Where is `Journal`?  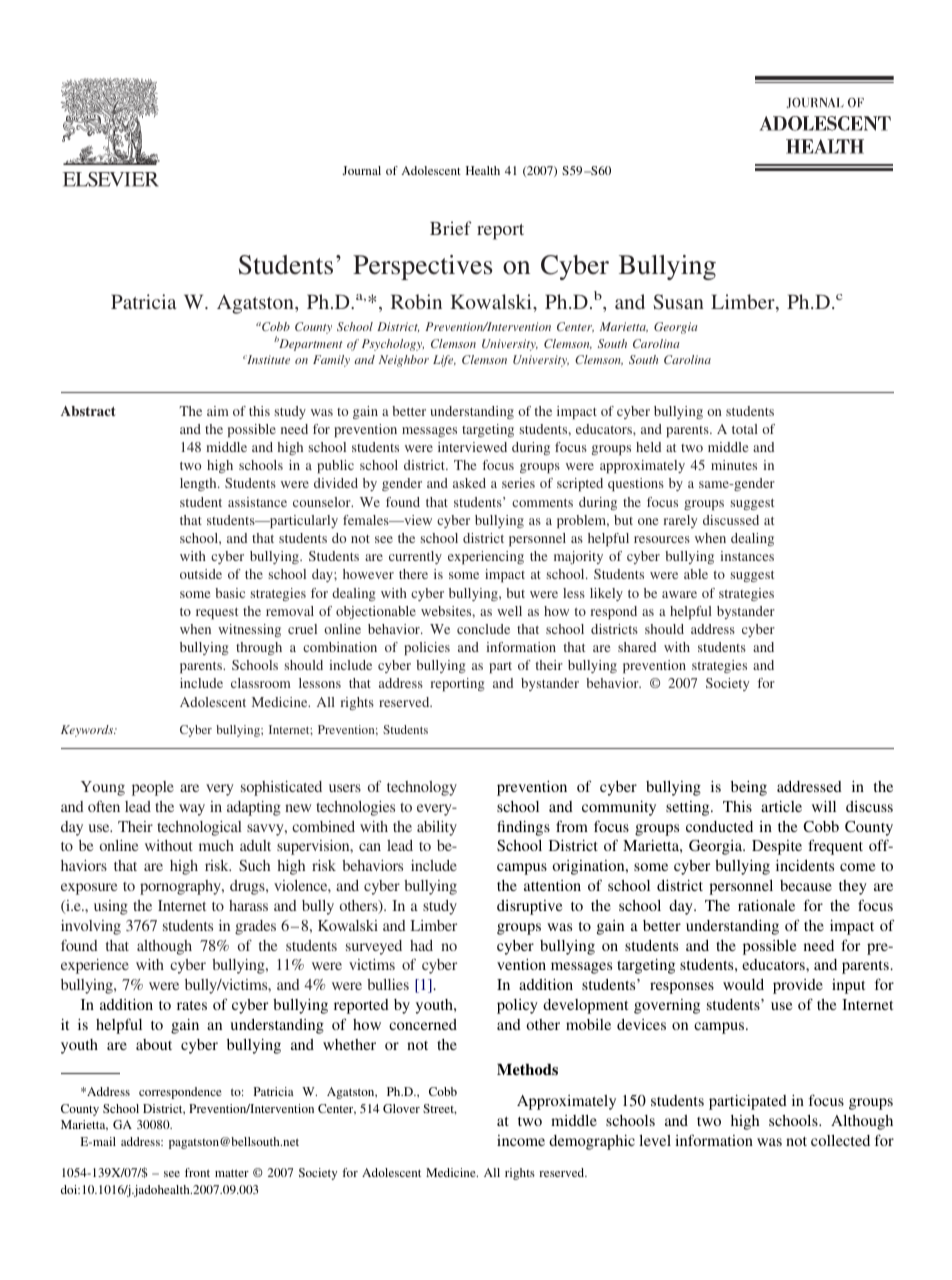 Journal is located at coordinates (361, 170).
